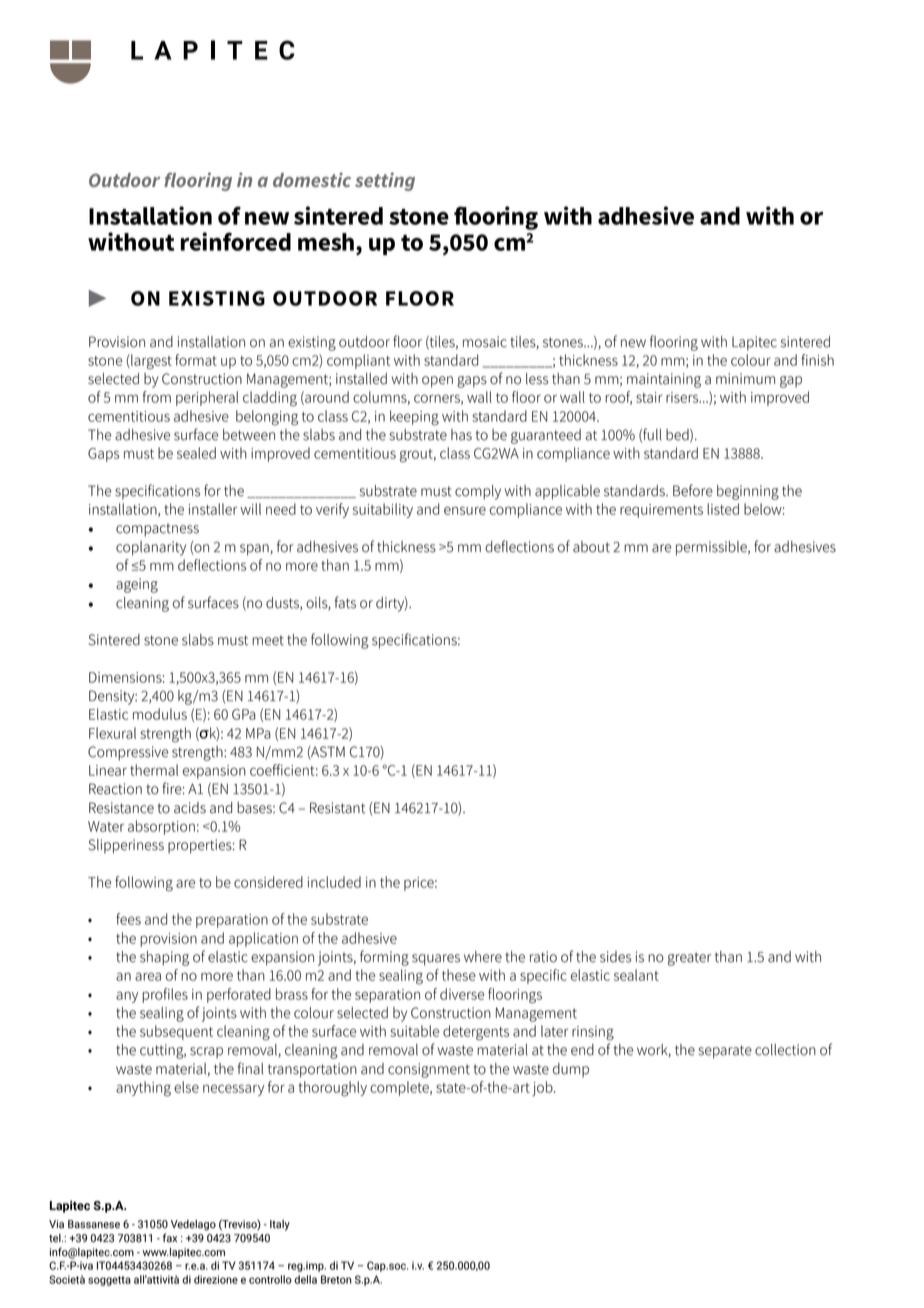  What do you see at coordinates (712, 548) in the image?
I see `permissible` at bounding box center [712, 548].
